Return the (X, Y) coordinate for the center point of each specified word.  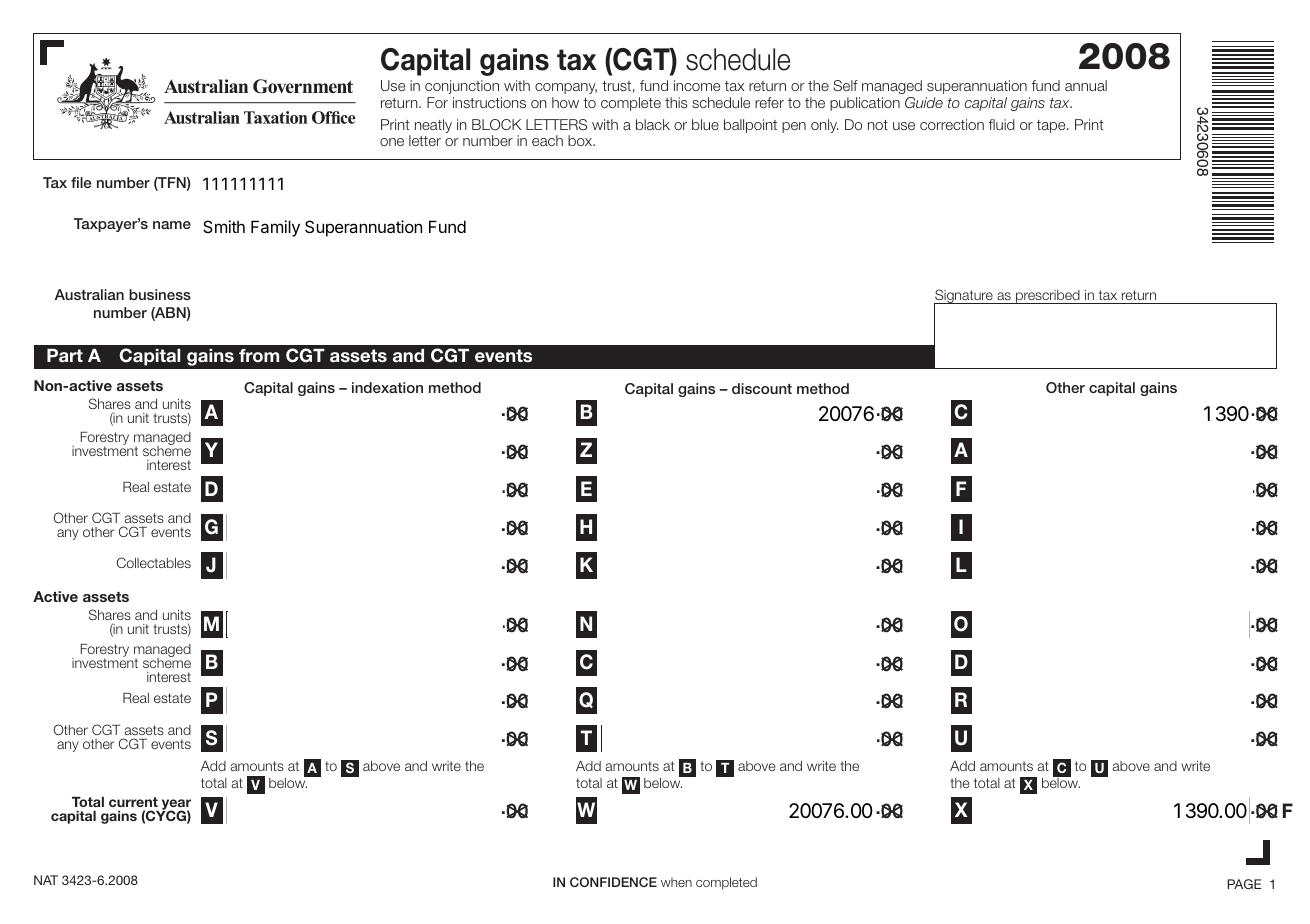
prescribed (1048, 297)
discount (762, 388)
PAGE (1244, 884)
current (133, 802)
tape (1052, 126)
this (676, 102)
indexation (387, 387)
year (175, 806)
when (676, 882)
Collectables (154, 562)
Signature (964, 297)
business (160, 294)
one (392, 142)
